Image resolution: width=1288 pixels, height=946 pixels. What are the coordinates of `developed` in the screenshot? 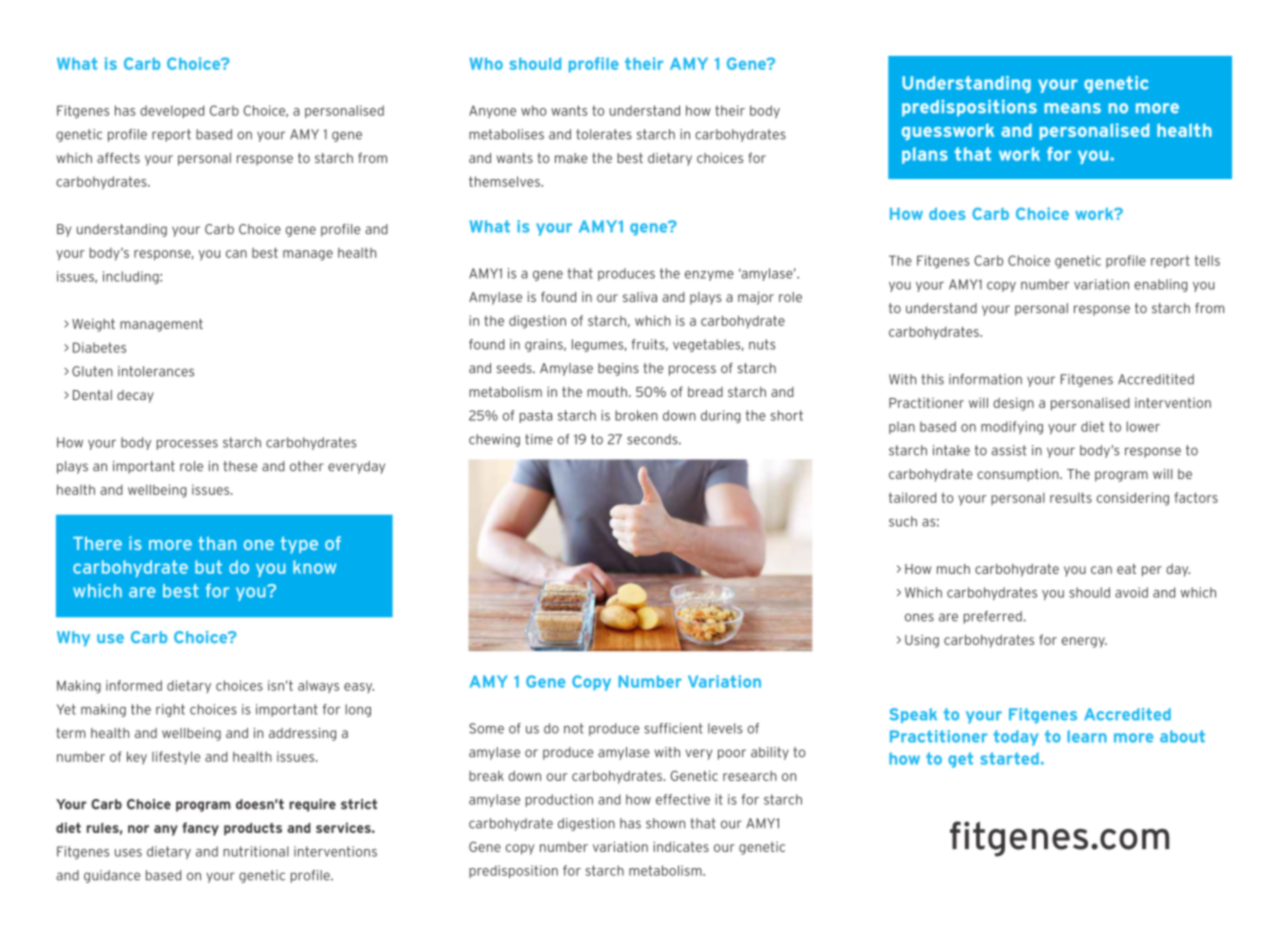 It's located at (172, 111).
